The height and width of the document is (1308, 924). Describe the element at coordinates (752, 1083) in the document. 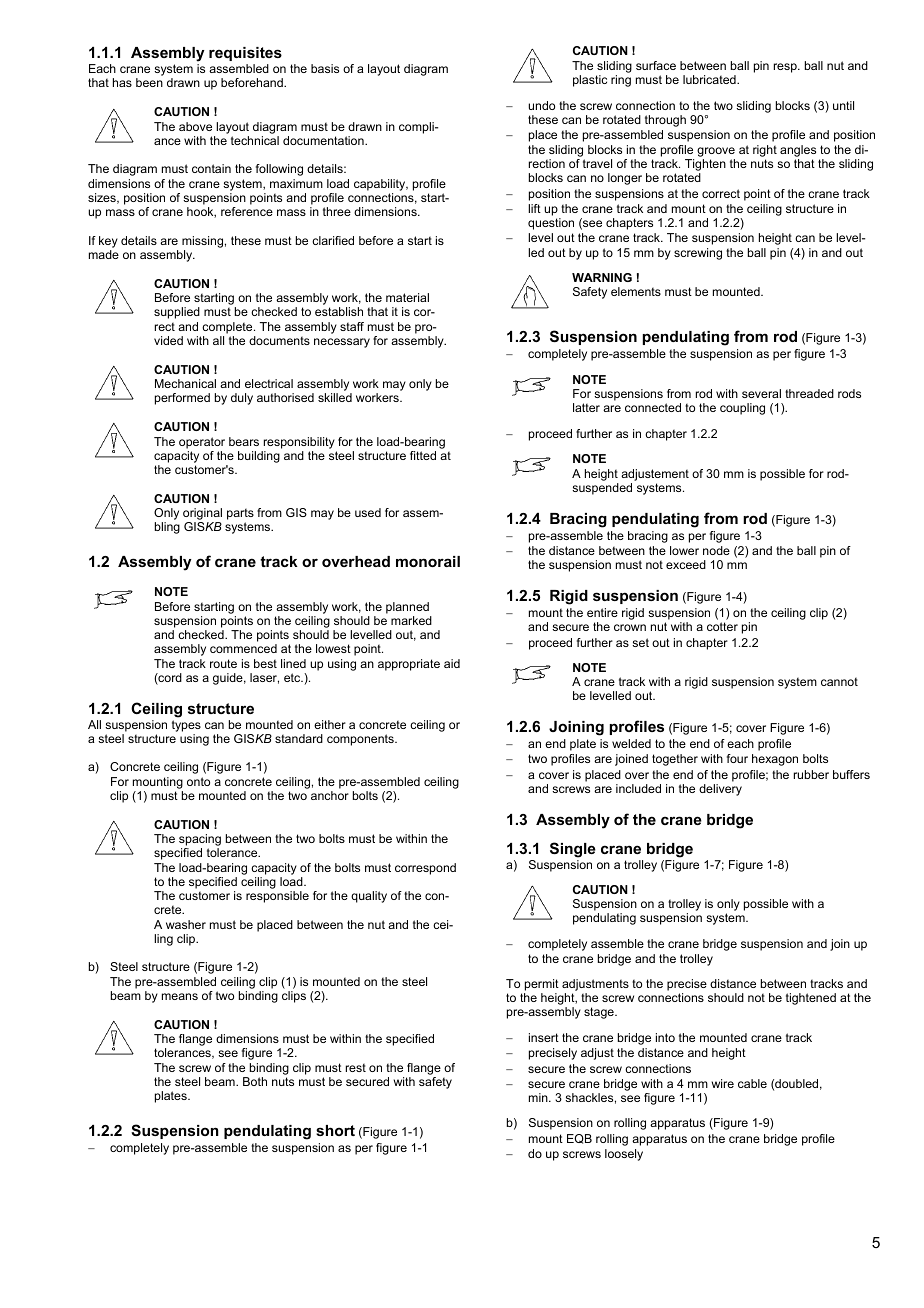

I see `cable` at that location.
